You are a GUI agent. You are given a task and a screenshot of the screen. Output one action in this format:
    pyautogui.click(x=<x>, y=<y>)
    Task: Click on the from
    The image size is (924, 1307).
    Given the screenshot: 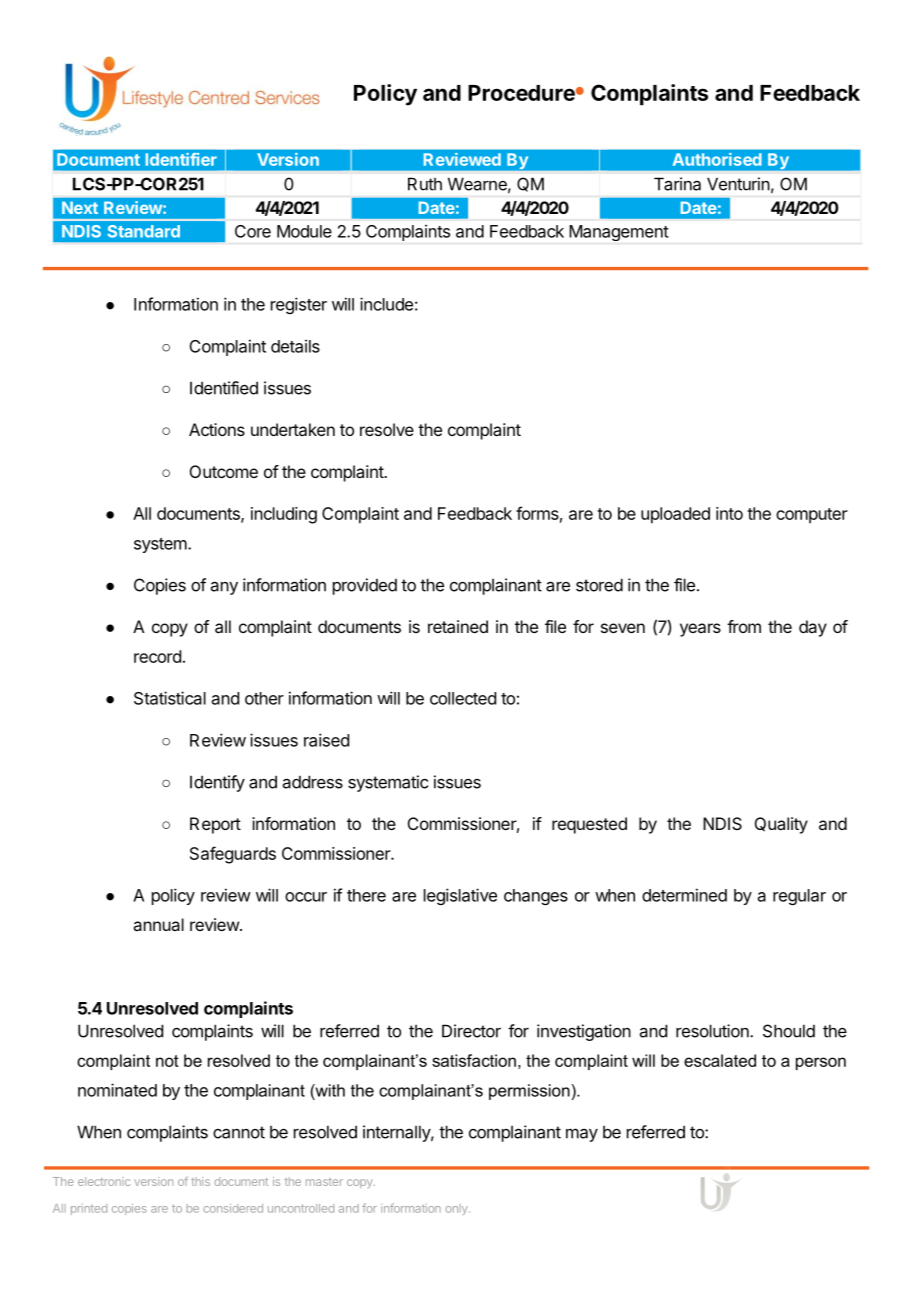 What is the action you would take?
    pyautogui.click(x=744, y=626)
